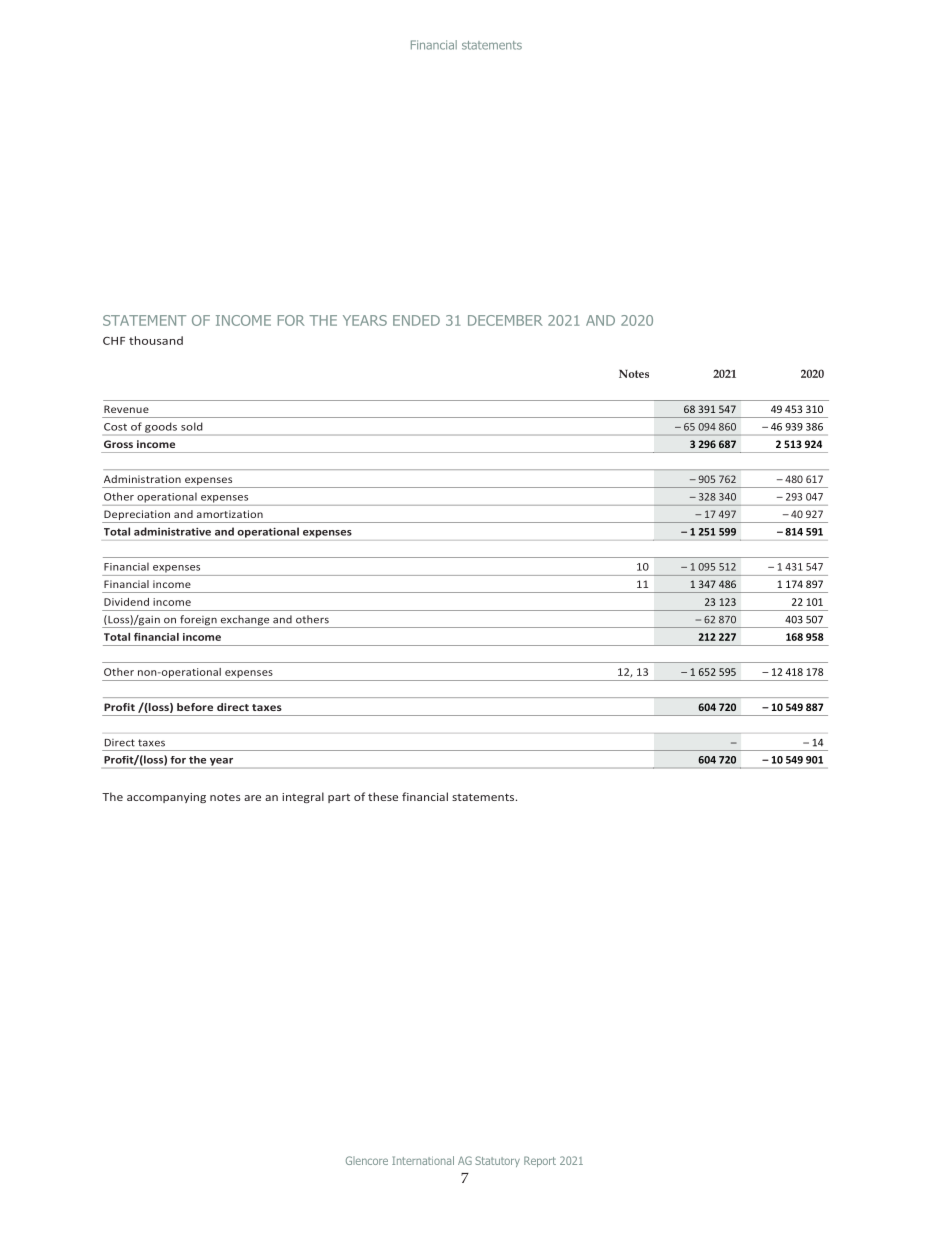 This image has height=1233, width=952. What do you see at coordinates (245, 621) in the image?
I see `exchange` at bounding box center [245, 621].
